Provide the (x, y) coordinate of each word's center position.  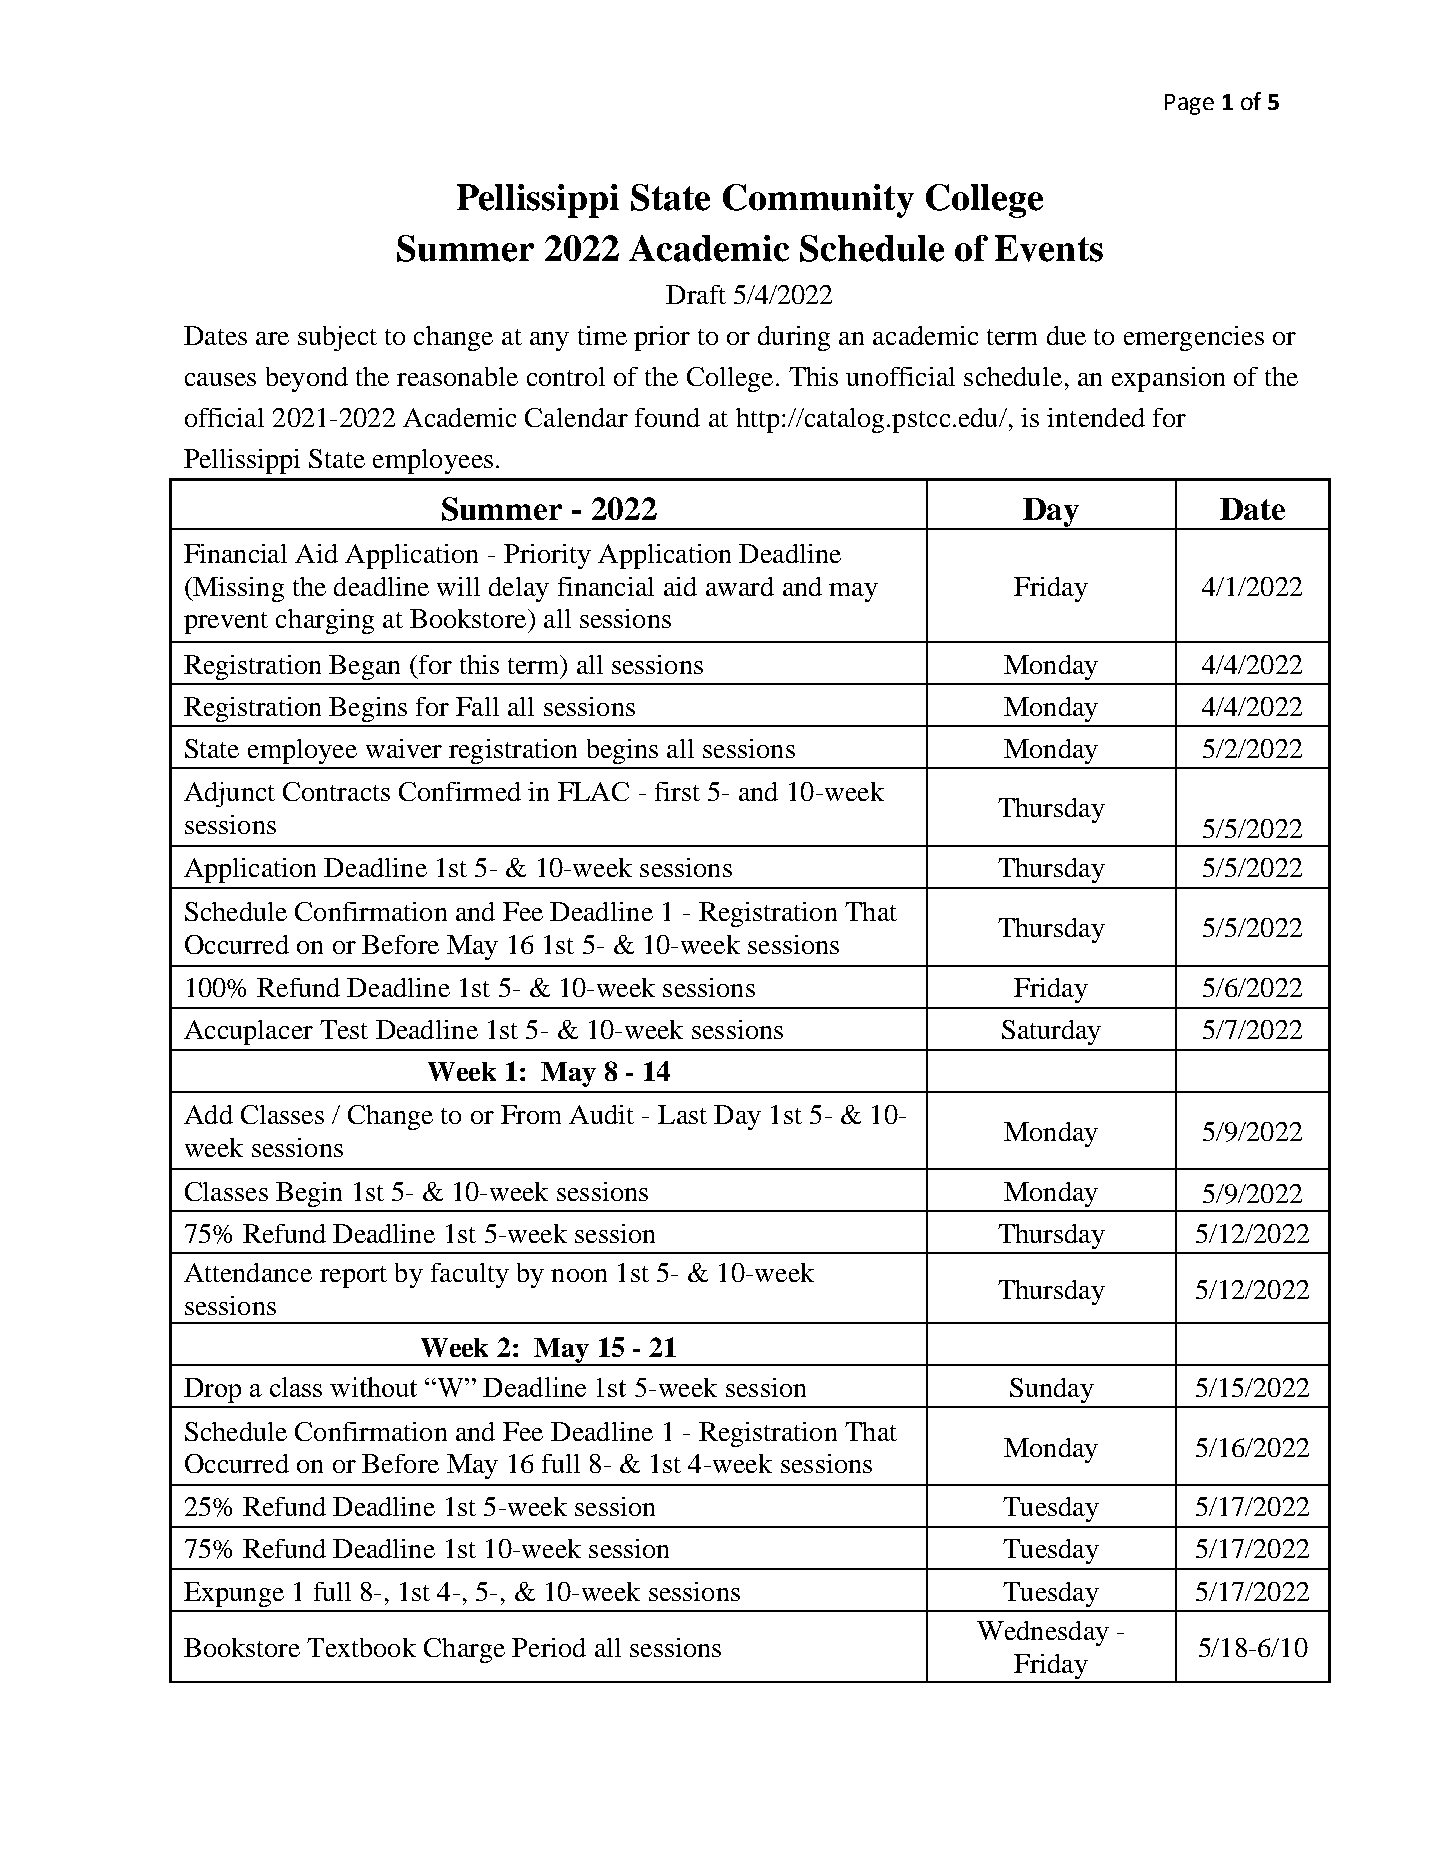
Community (818, 201)
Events (1049, 248)
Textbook (361, 1647)
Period (549, 1647)
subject (337, 338)
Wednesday (1043, 1633)
